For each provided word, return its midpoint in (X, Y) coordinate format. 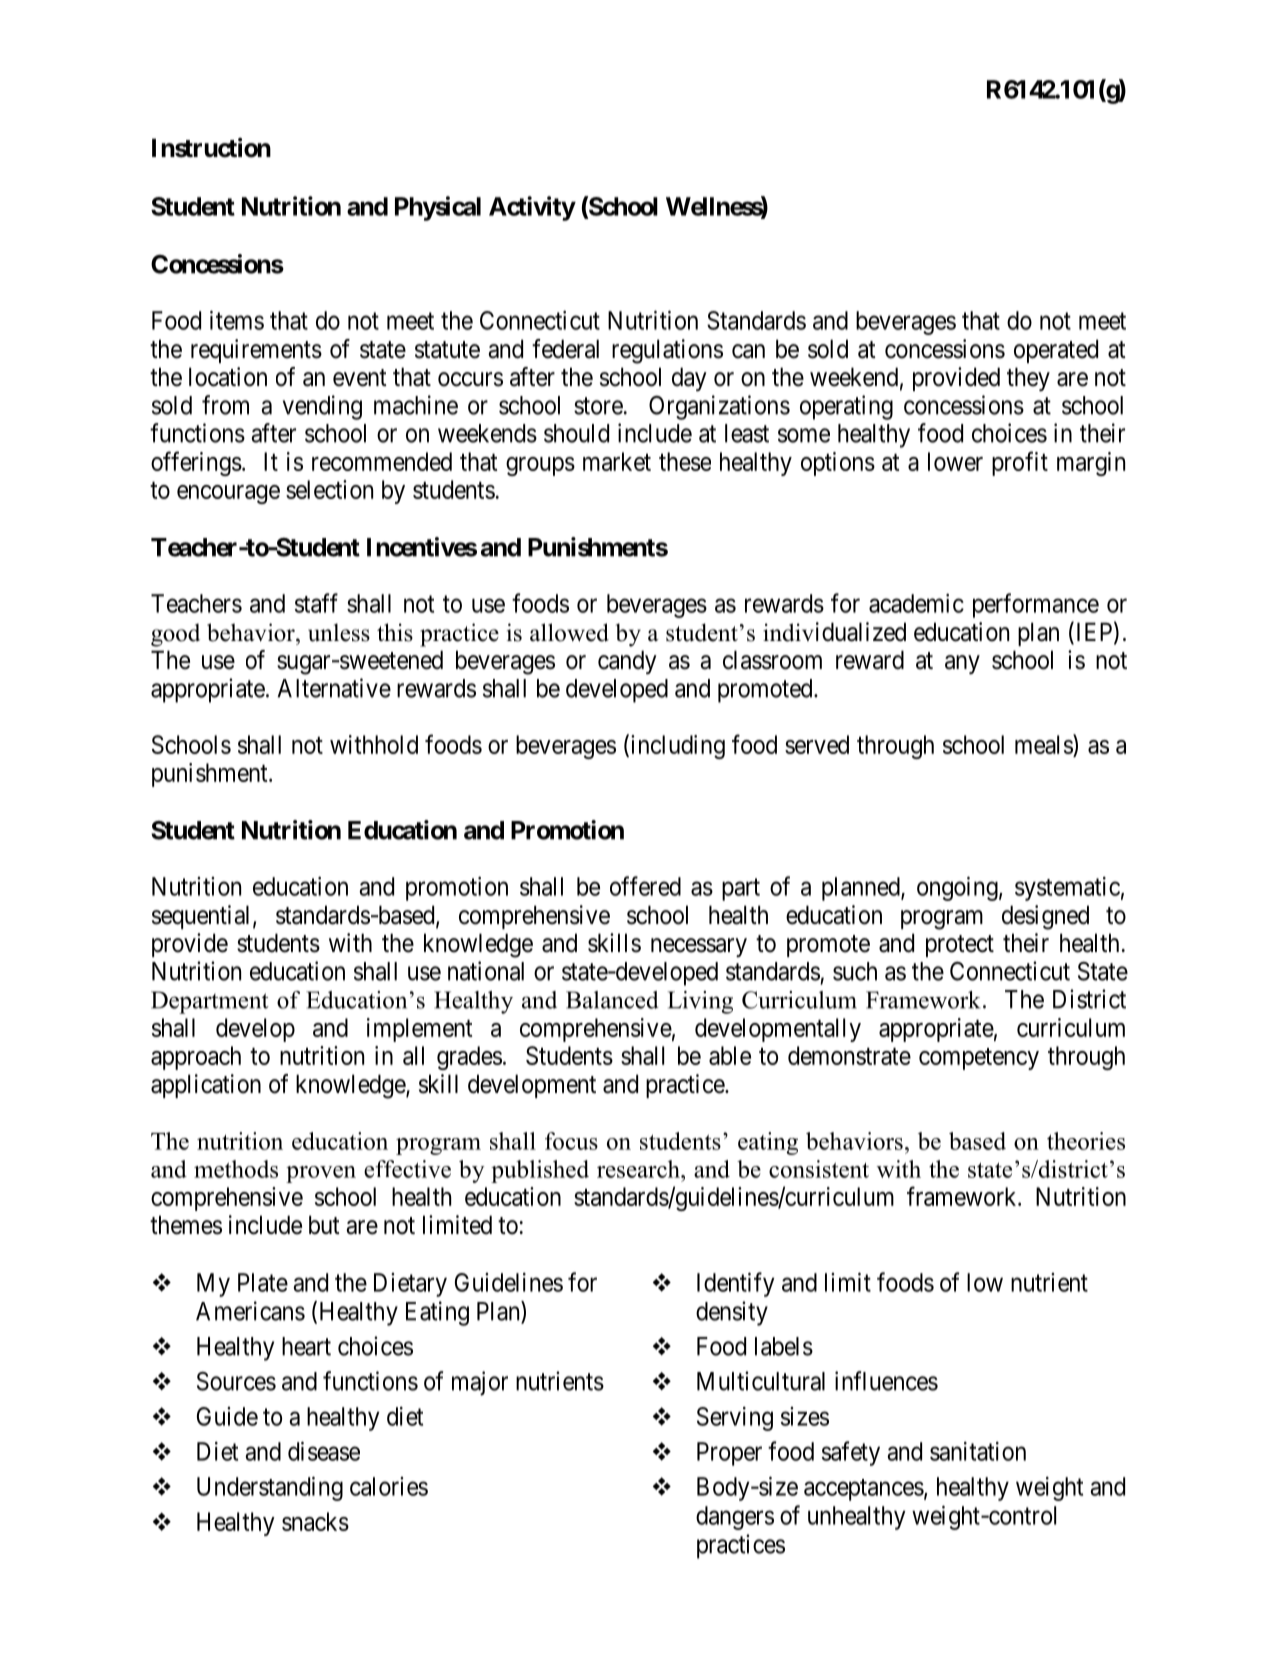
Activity (532, 208)
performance (1036, 605)
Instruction (211, 148)
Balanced (612, 1000)
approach (196, 1058)
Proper (729, 1454)
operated (1056, 351)
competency (979, 1059)
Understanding (270, 1488)
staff (316, 603)
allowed (569, 632)
